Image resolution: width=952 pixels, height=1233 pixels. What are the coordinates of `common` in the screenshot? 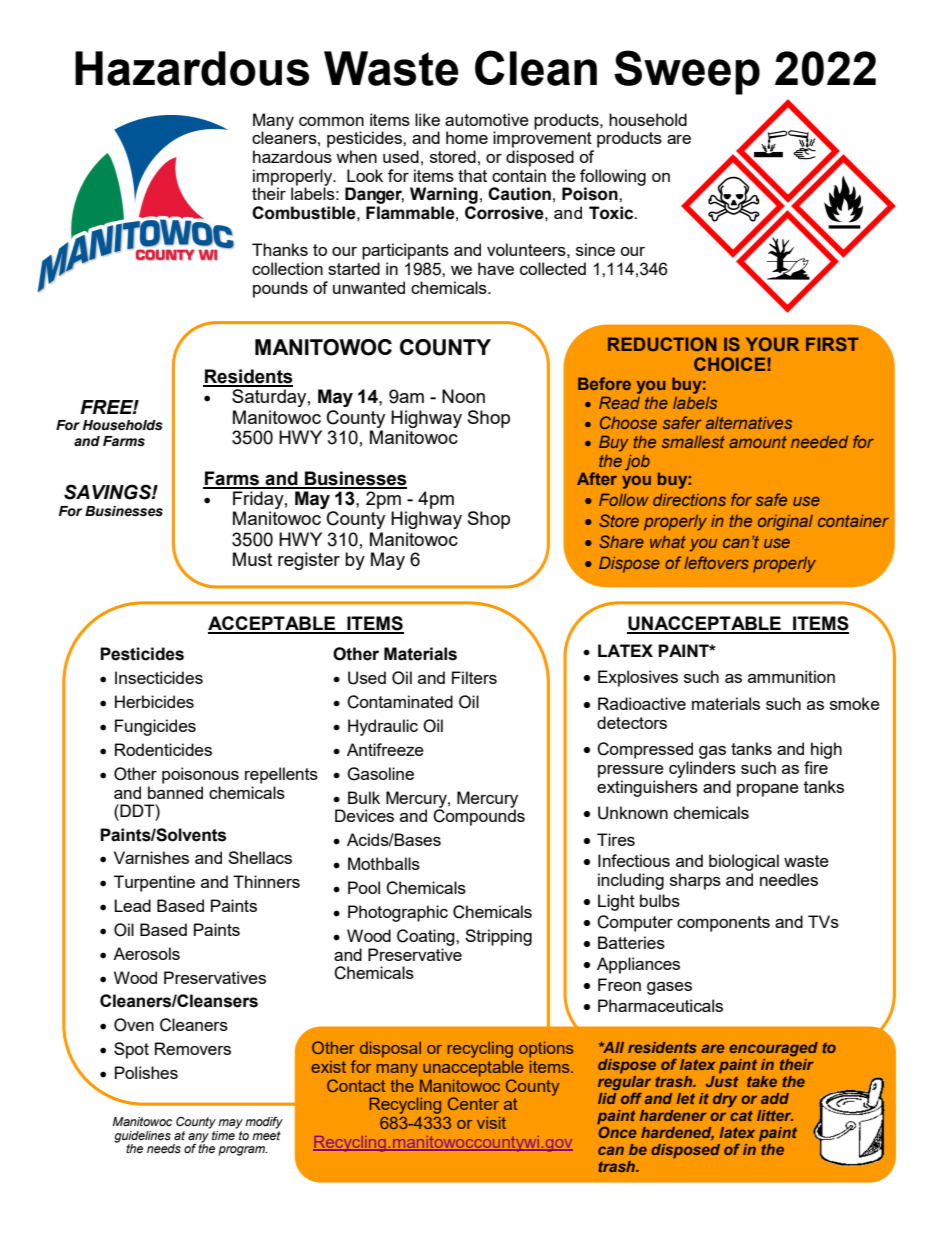 It's located at (331, 121).
